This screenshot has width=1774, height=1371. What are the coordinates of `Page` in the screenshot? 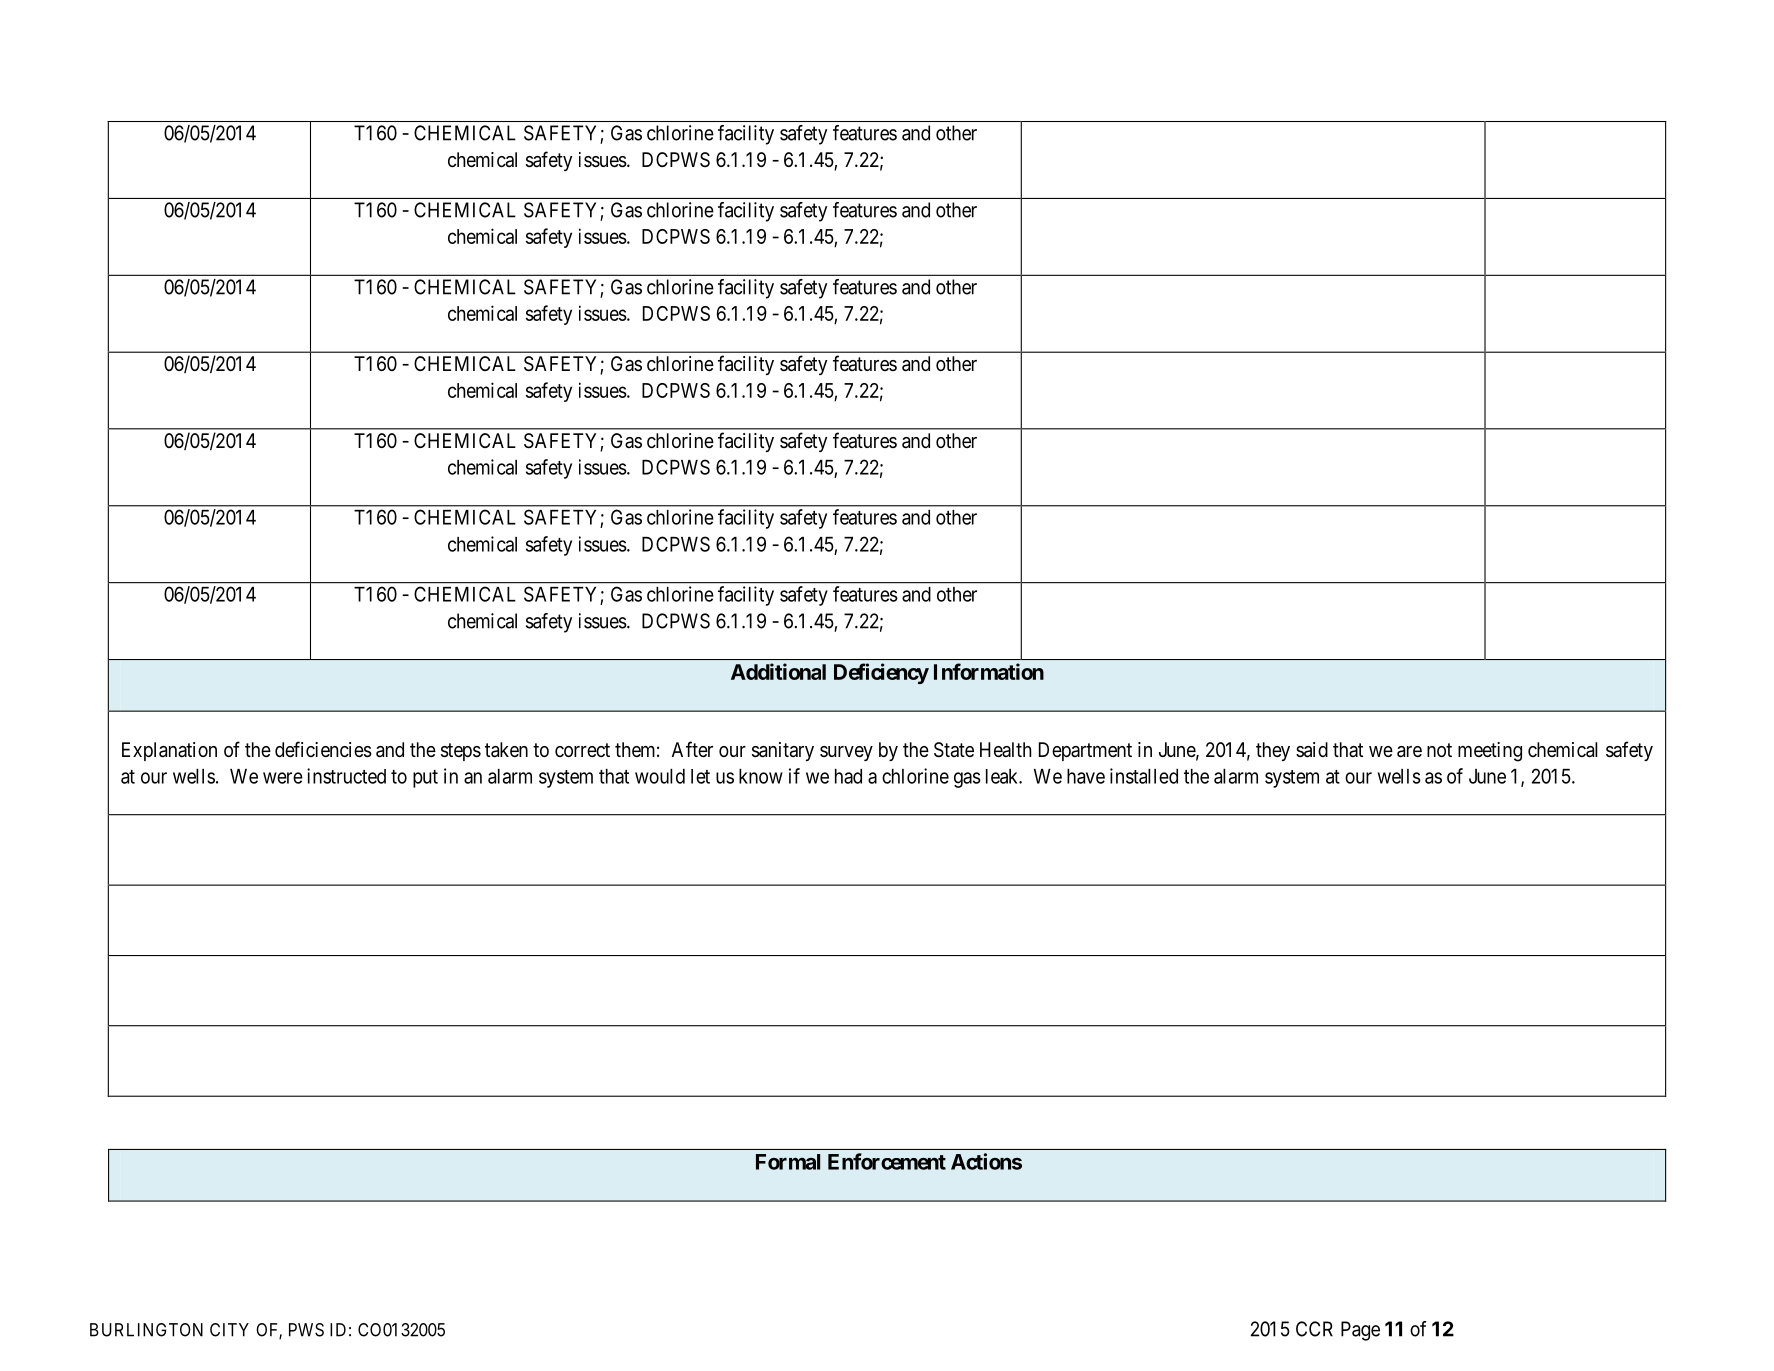 It's located at (1360, 1331).
